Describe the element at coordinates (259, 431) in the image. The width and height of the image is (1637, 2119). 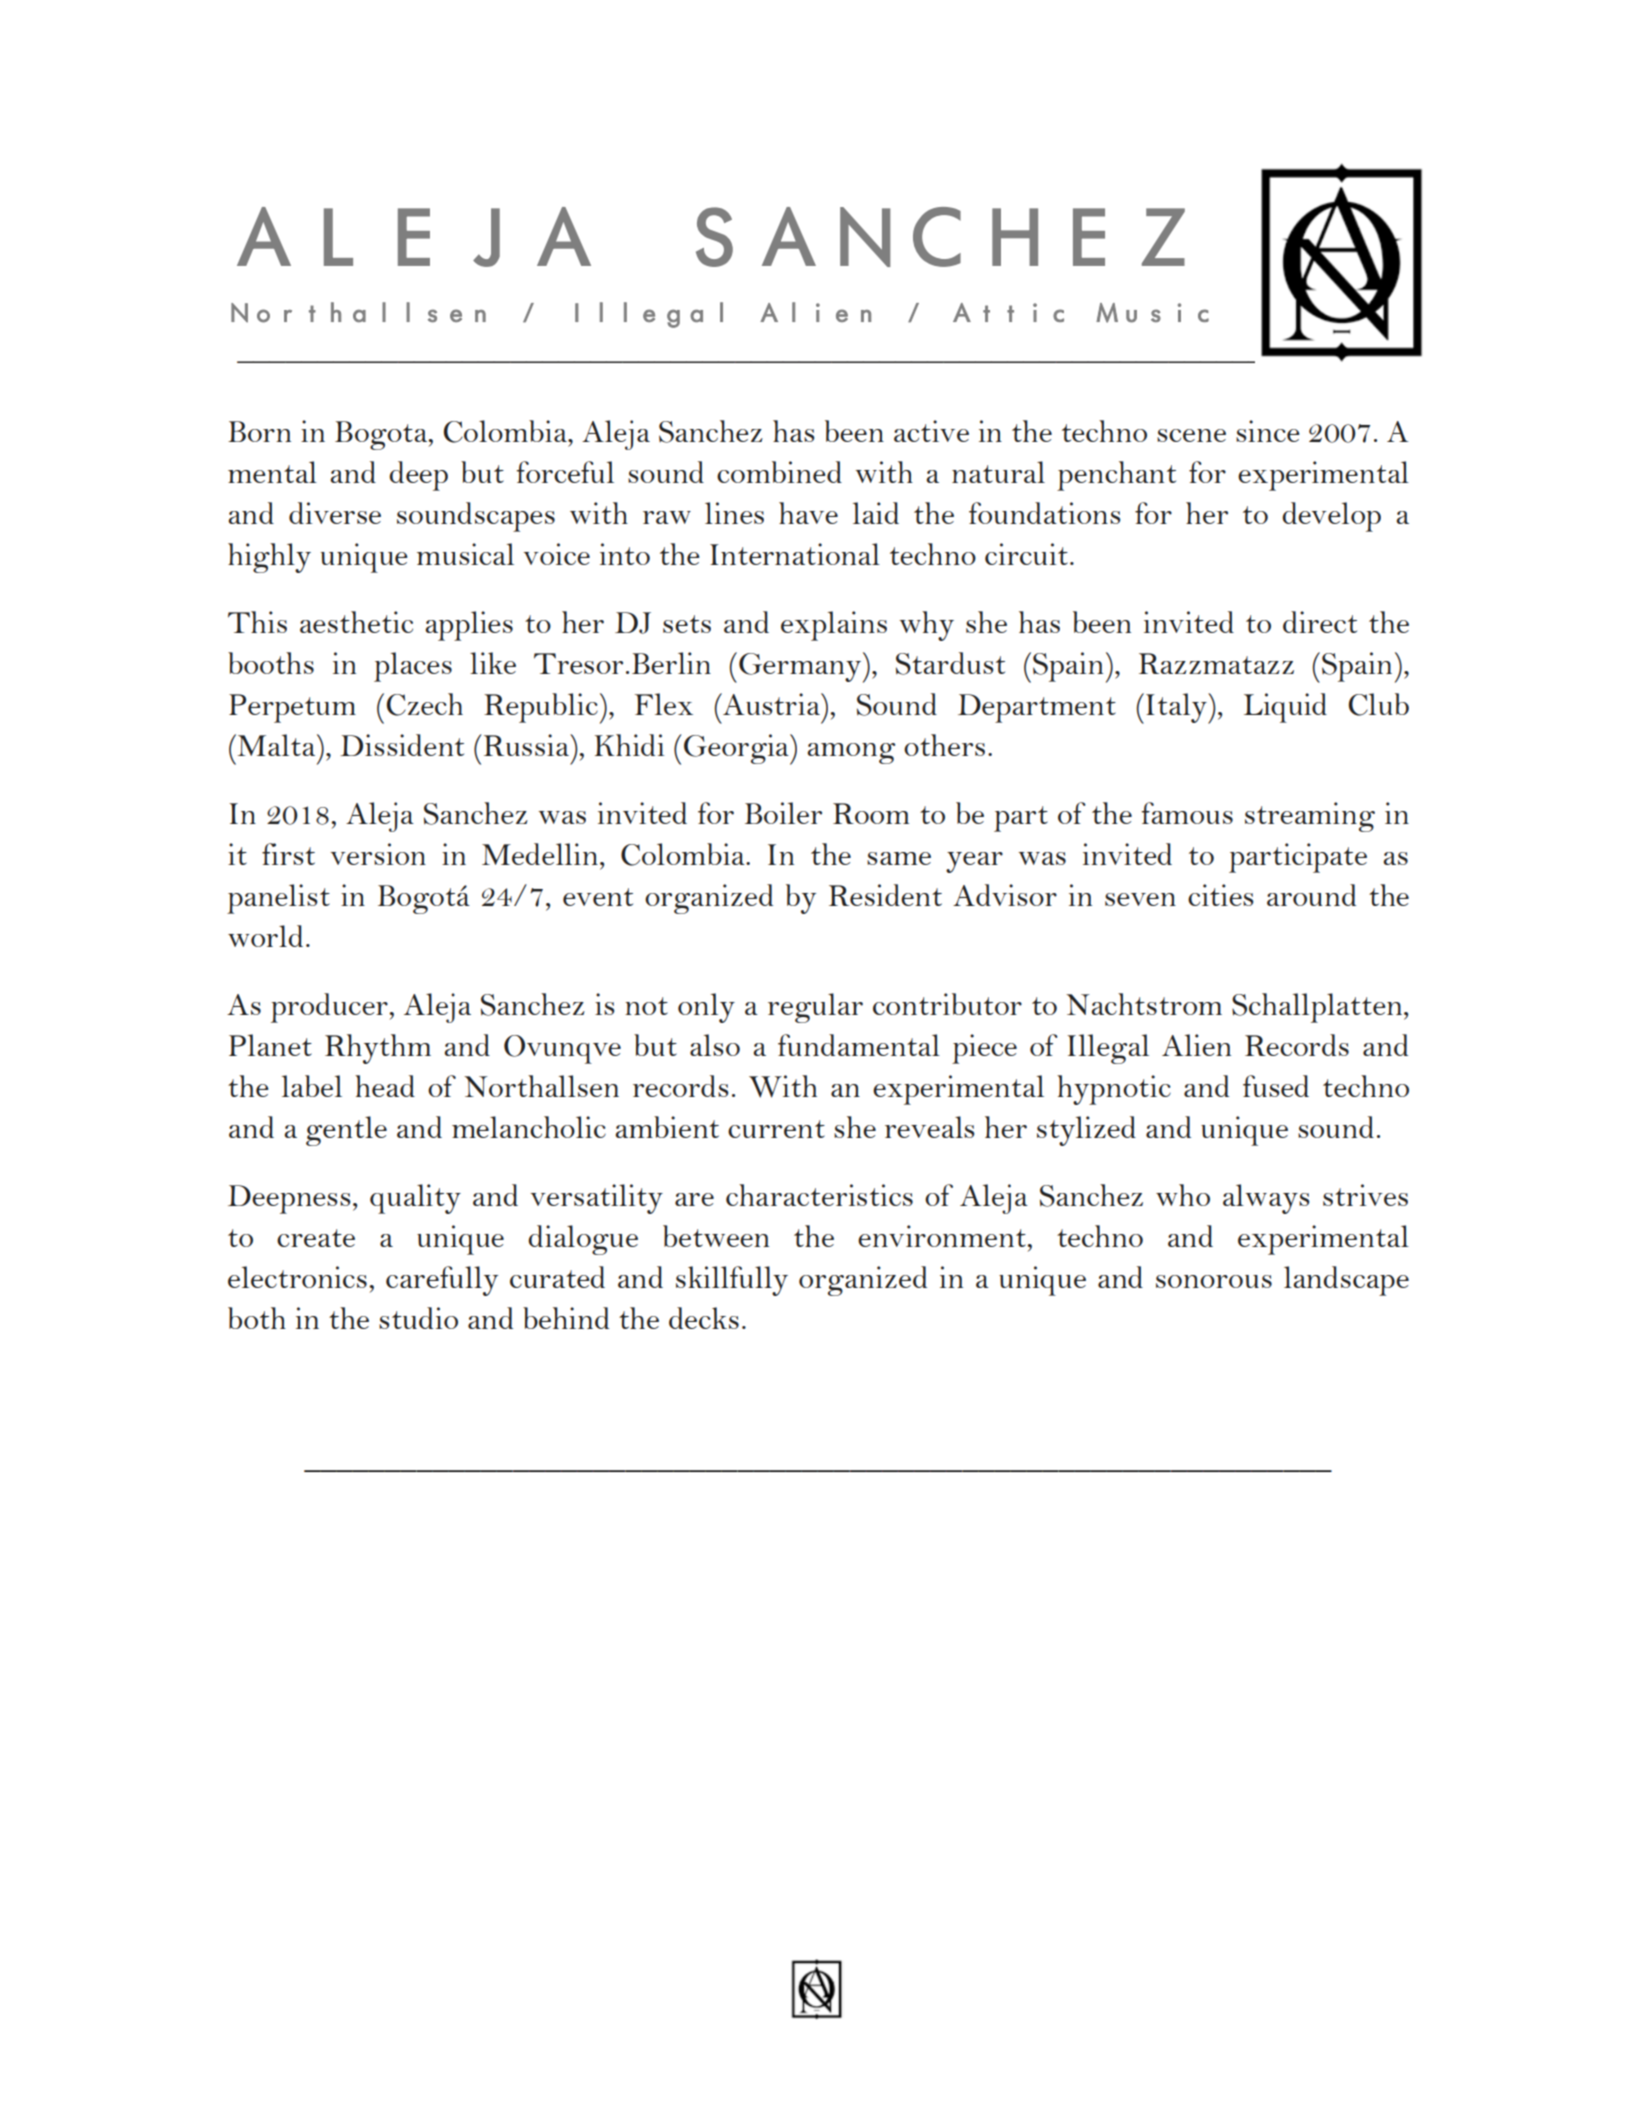
I see `Born` at that location.
